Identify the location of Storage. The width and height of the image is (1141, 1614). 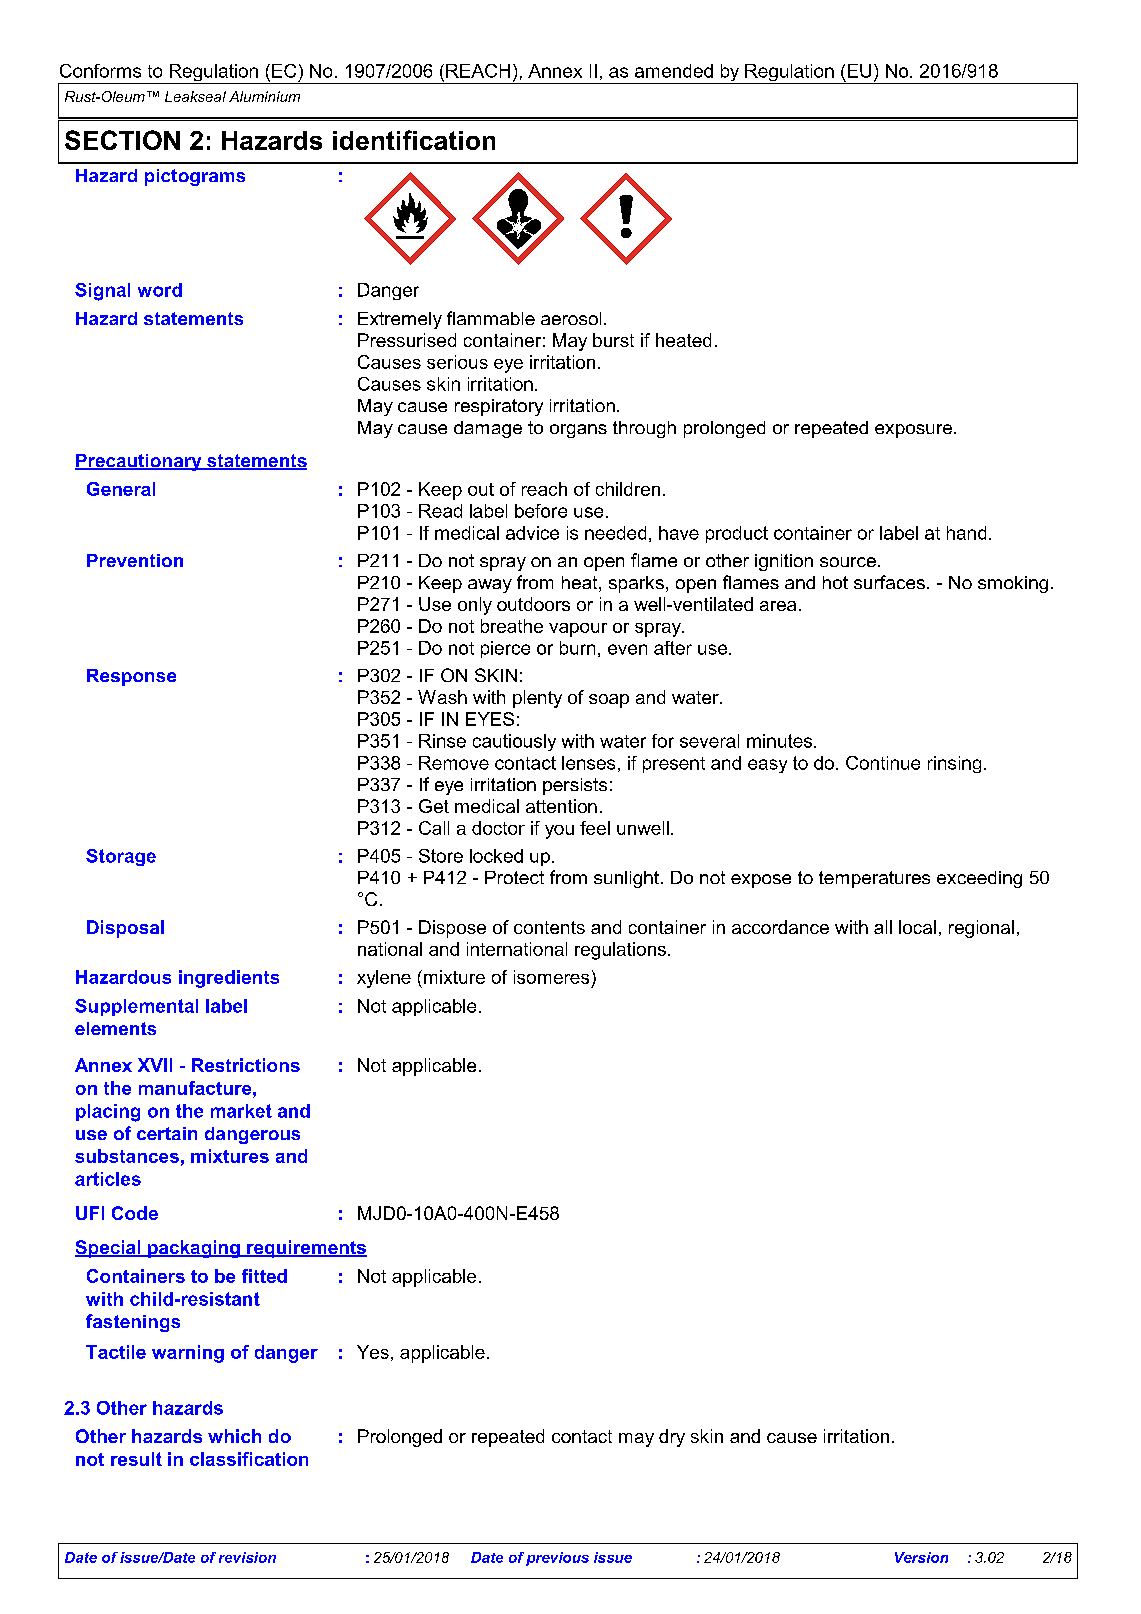
(121, 857).
